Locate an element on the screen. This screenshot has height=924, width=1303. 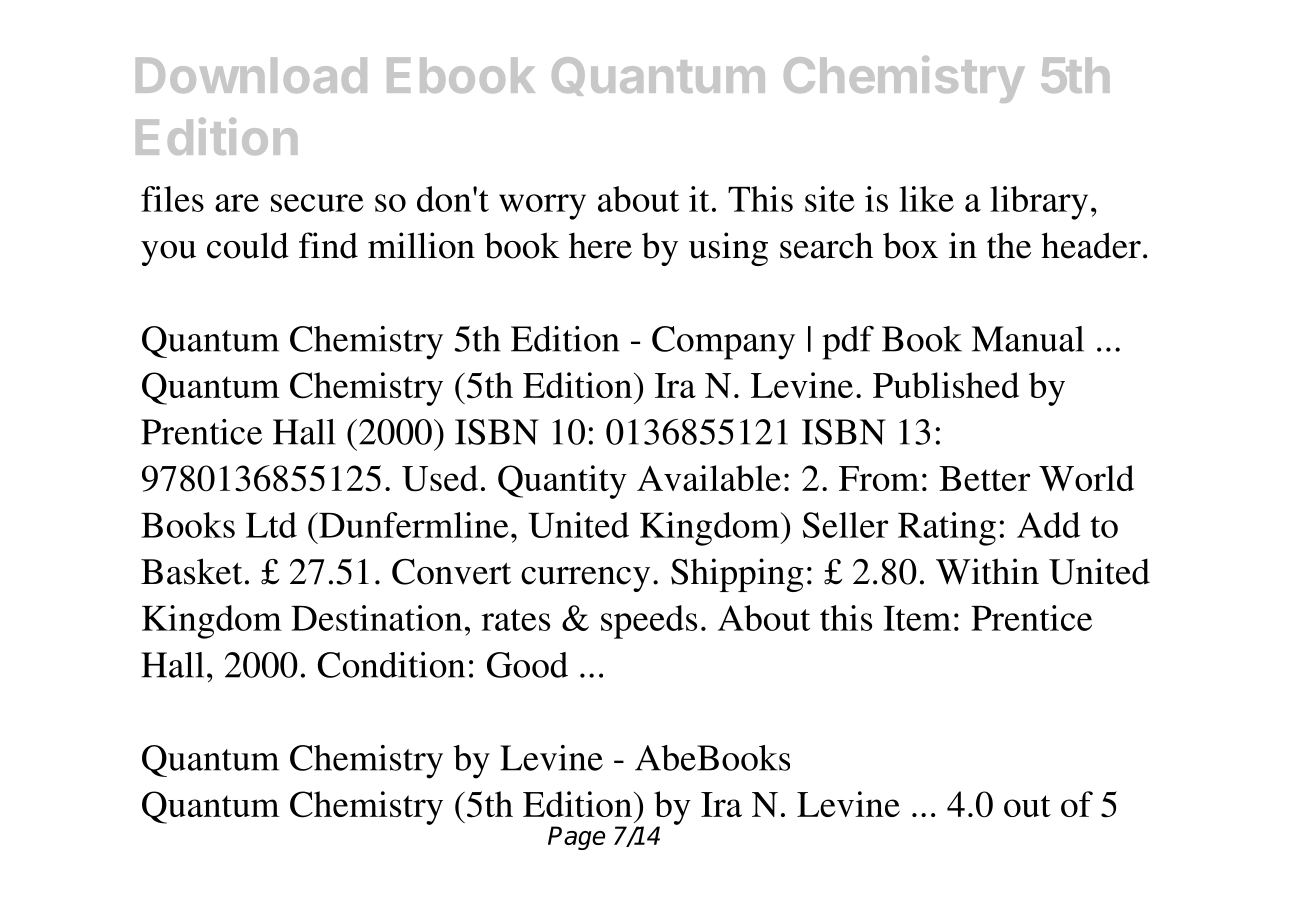
Ltd is located at coordinates (271, 525).
